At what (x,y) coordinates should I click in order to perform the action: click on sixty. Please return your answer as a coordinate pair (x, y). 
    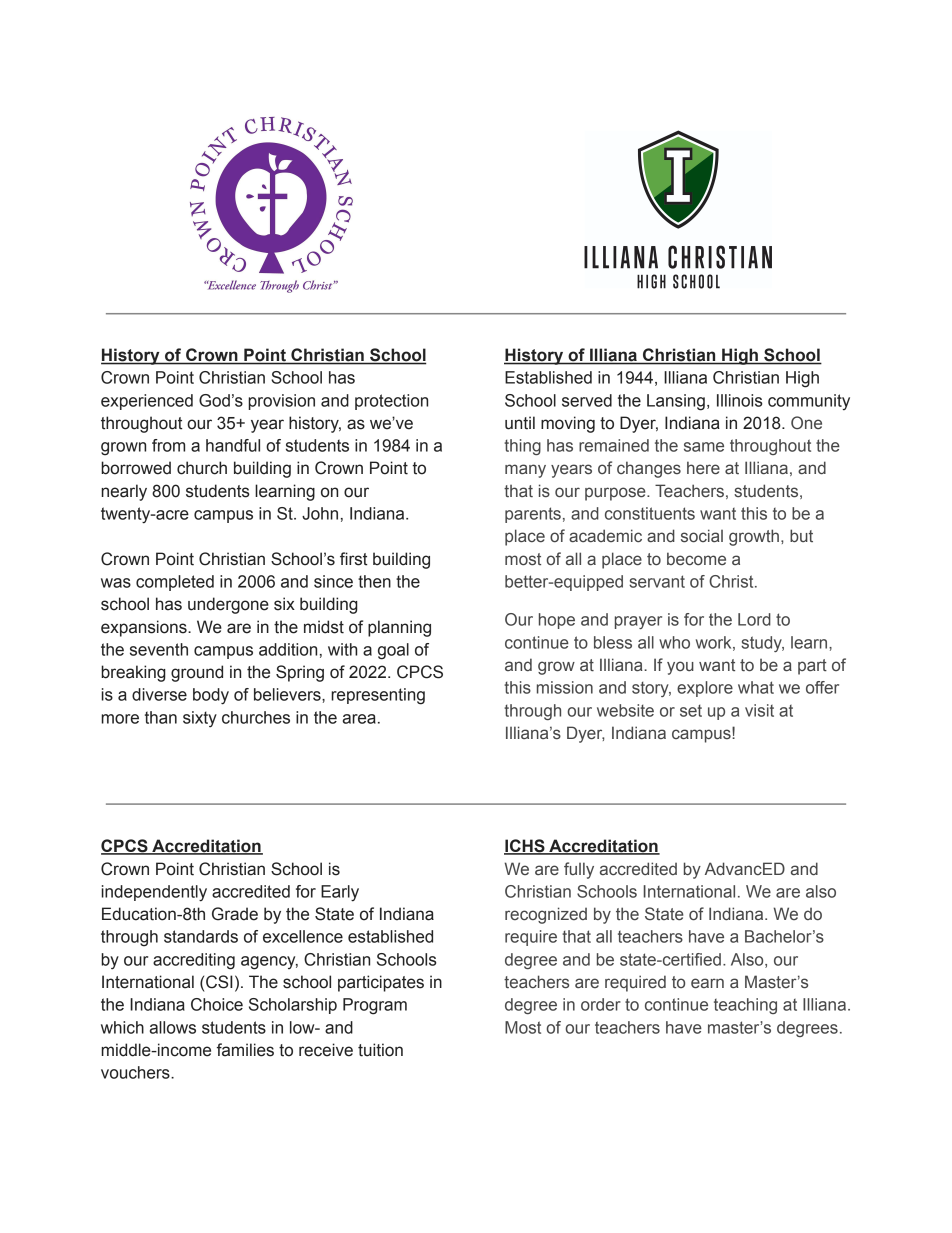
    Looking at the image, I should click on (200, 719).
